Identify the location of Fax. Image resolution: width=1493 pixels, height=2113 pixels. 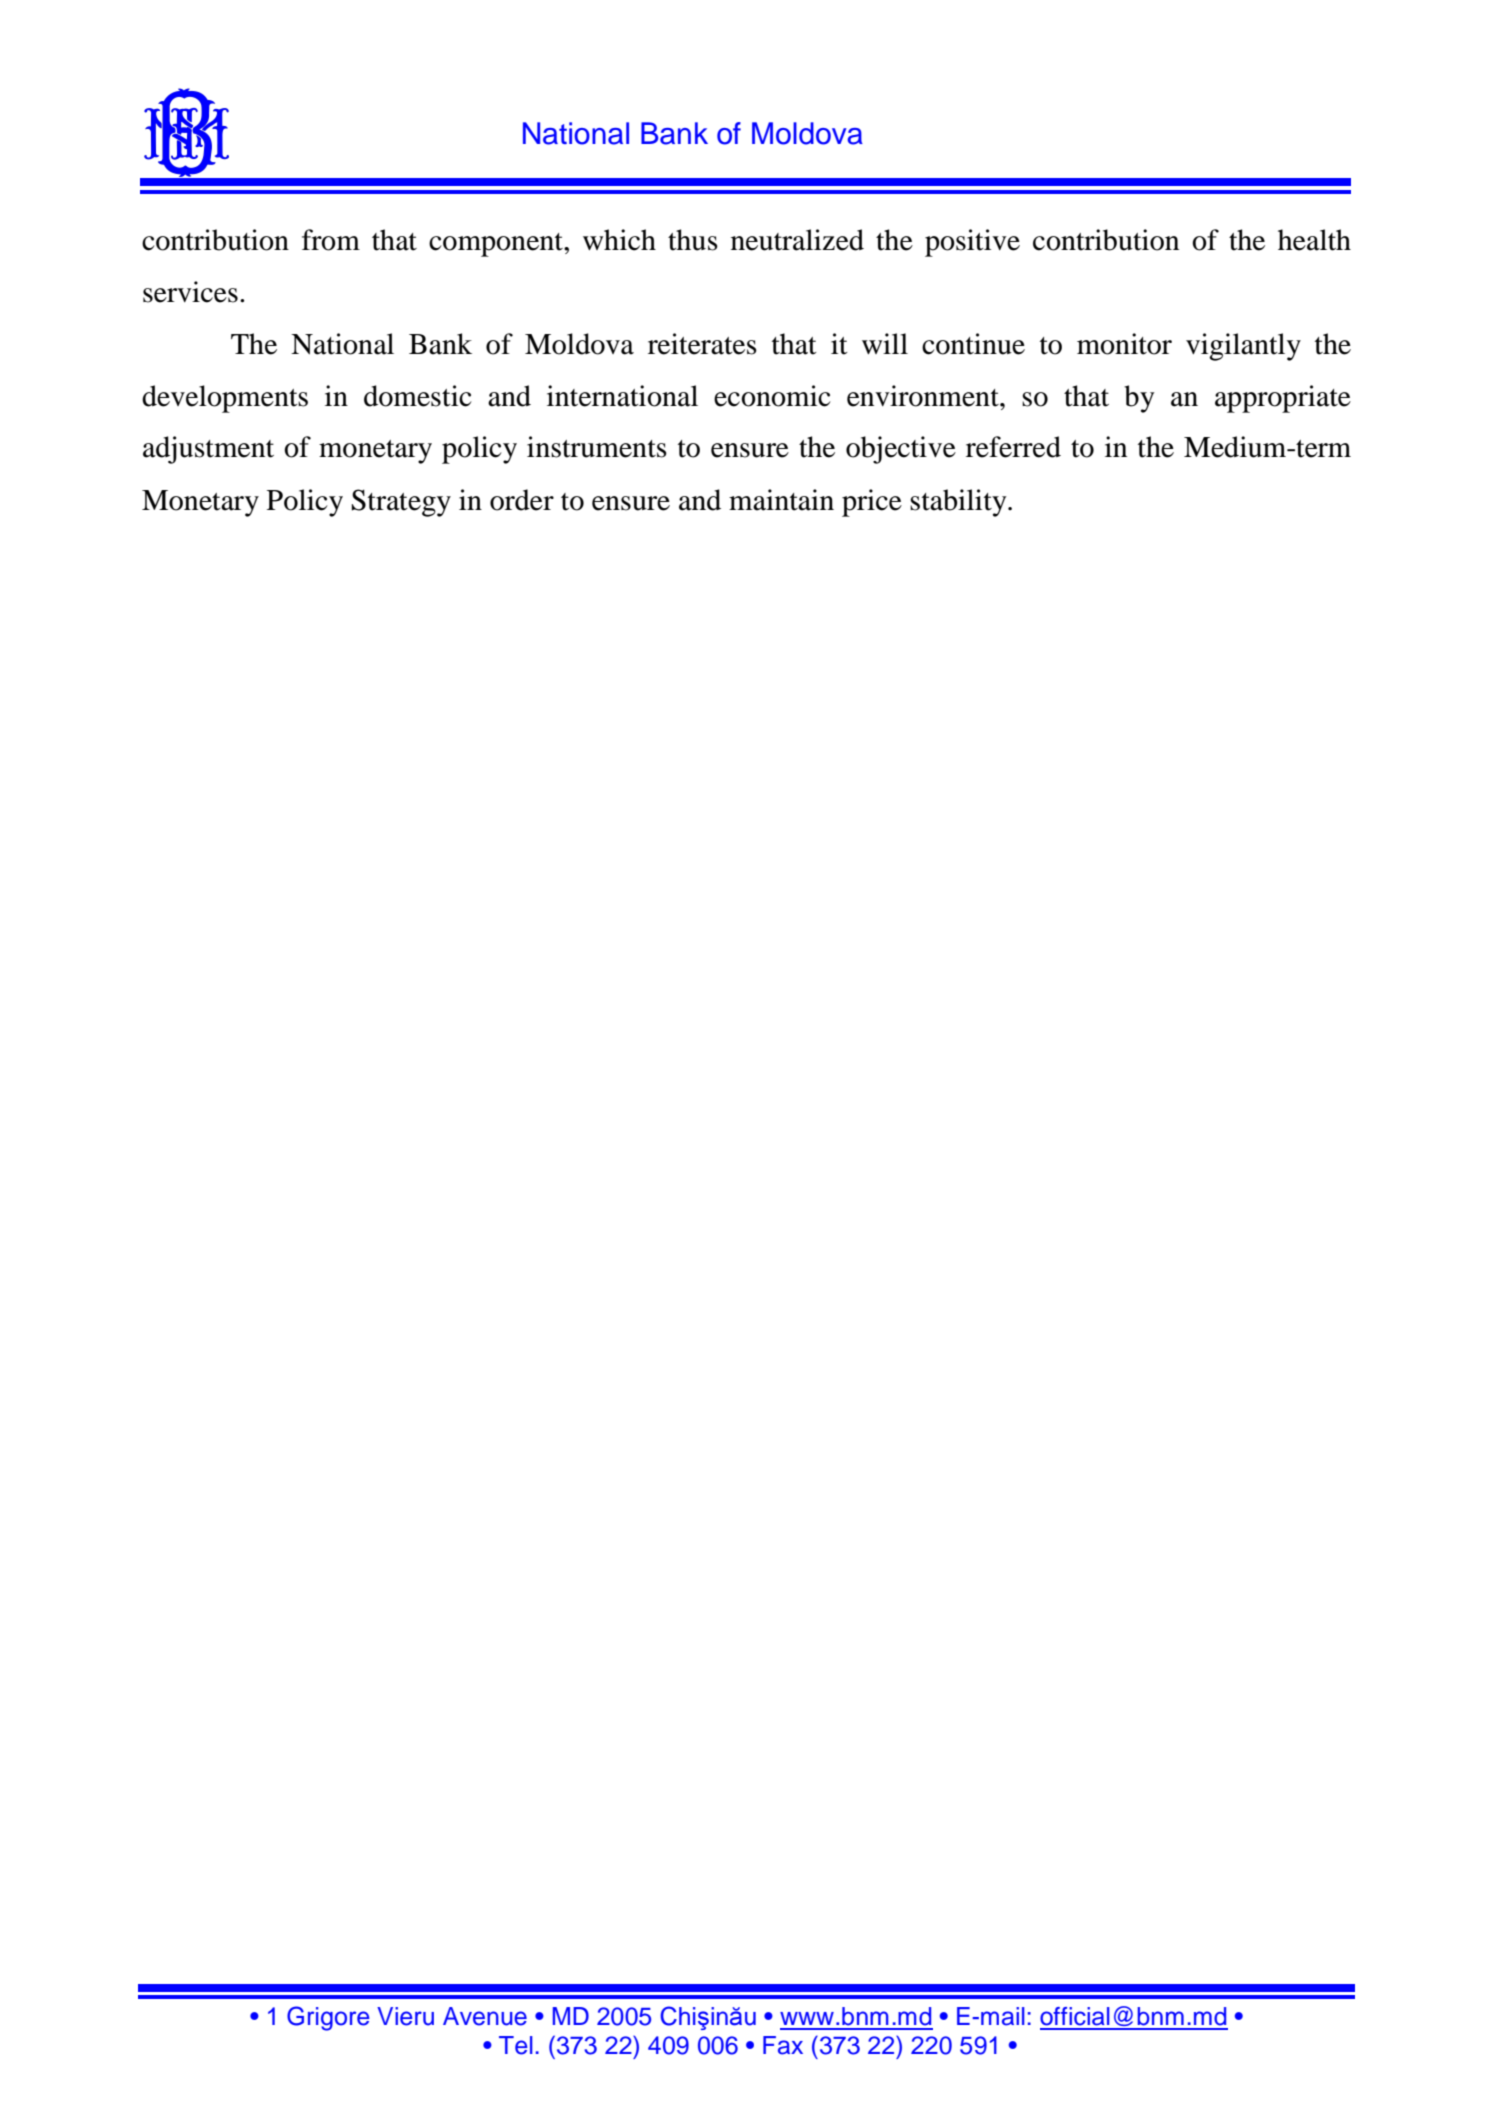
(783, 2045).
